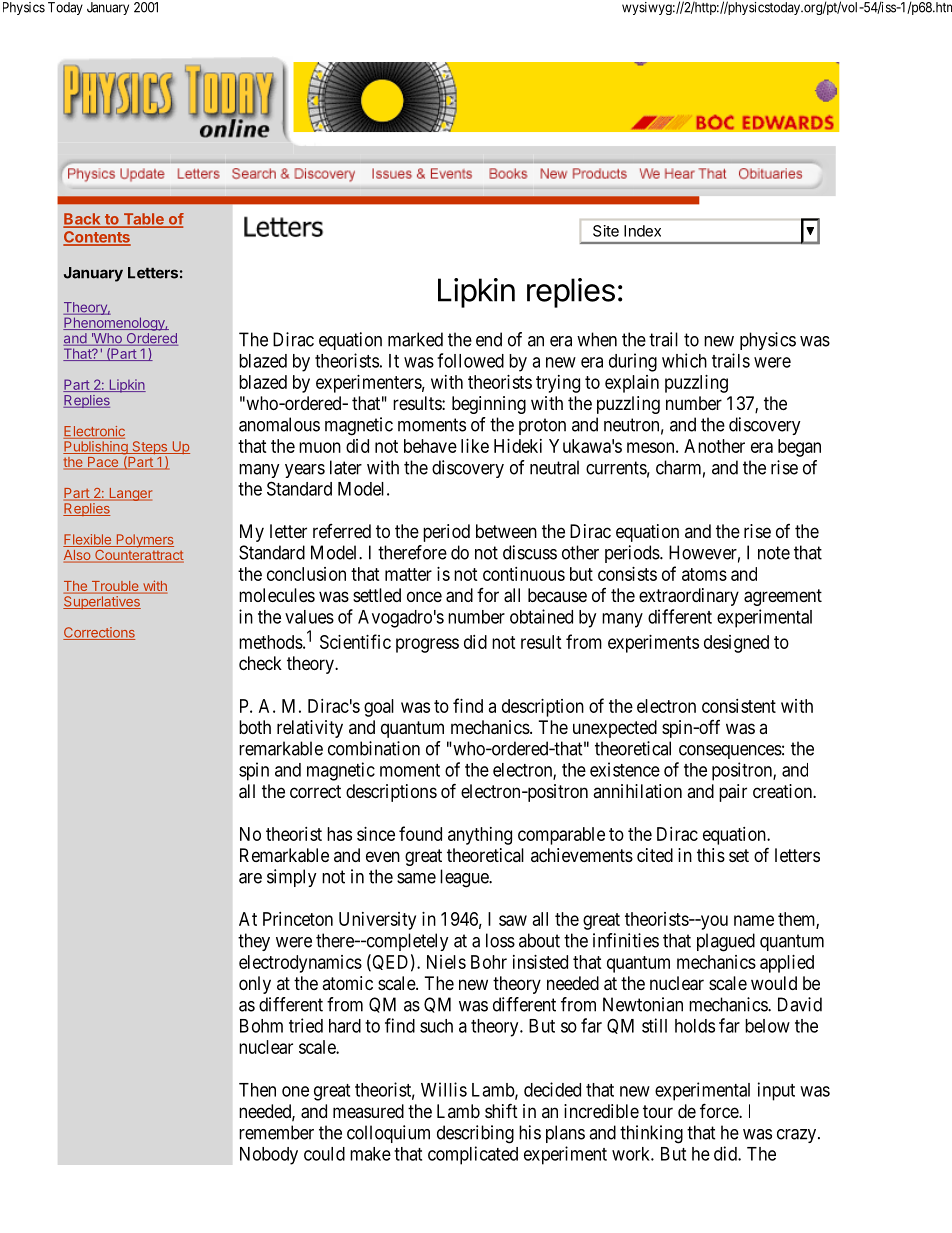  Describe the element at coordinates (739, 706) in the screenshot. I see `consistent` at that location.
